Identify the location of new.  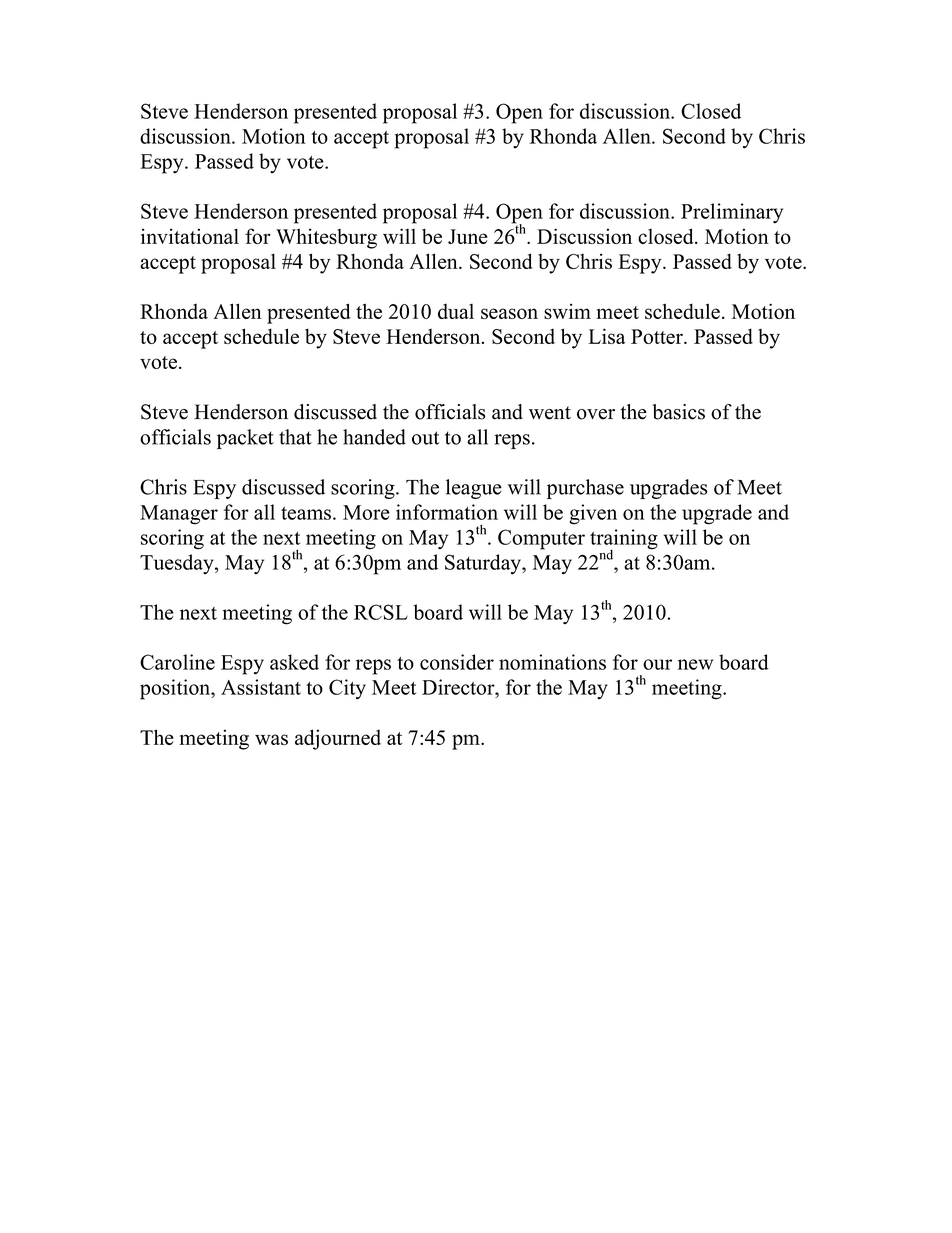
(695, 664).
